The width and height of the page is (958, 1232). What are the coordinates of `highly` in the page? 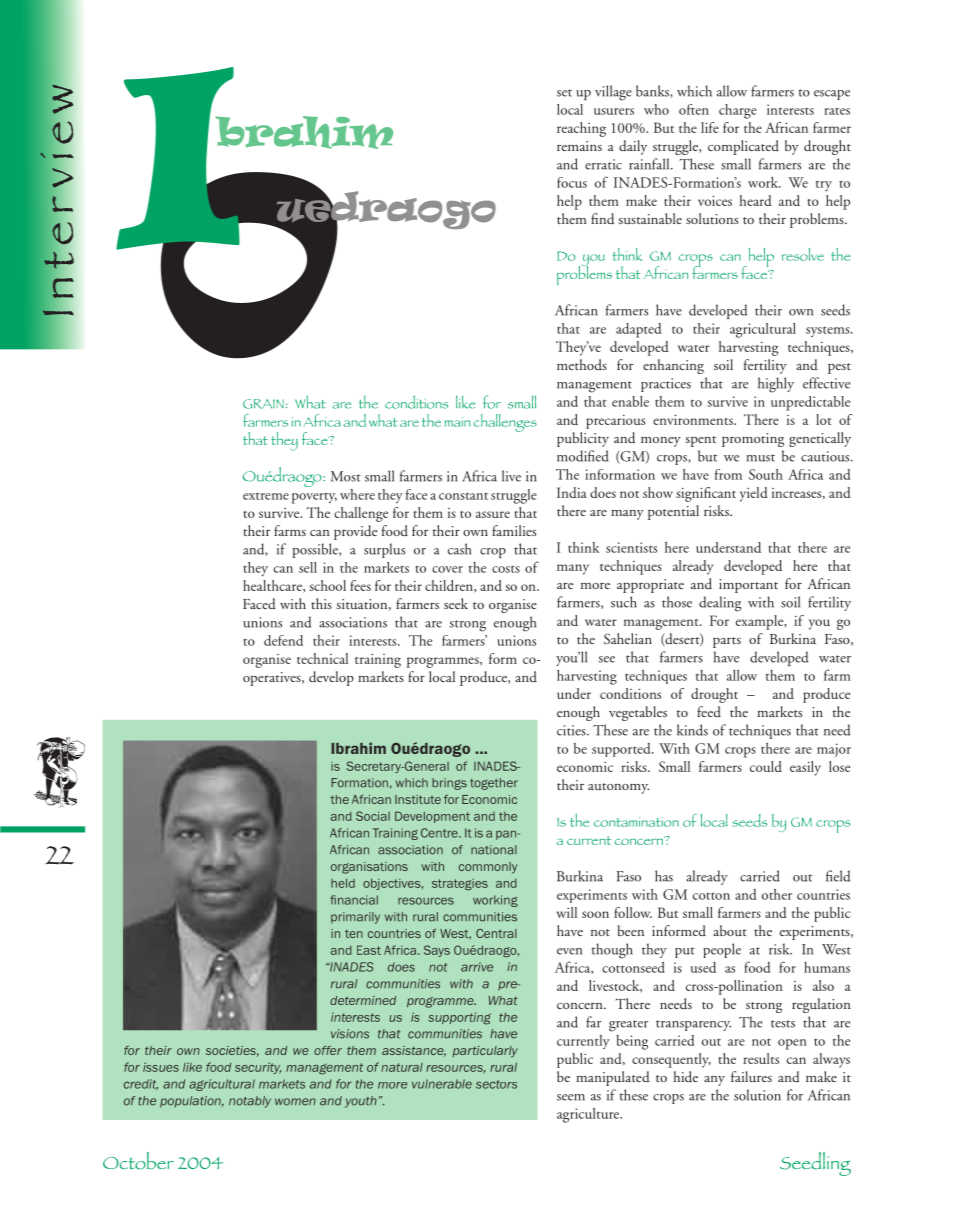 It's located at (776, 385).
